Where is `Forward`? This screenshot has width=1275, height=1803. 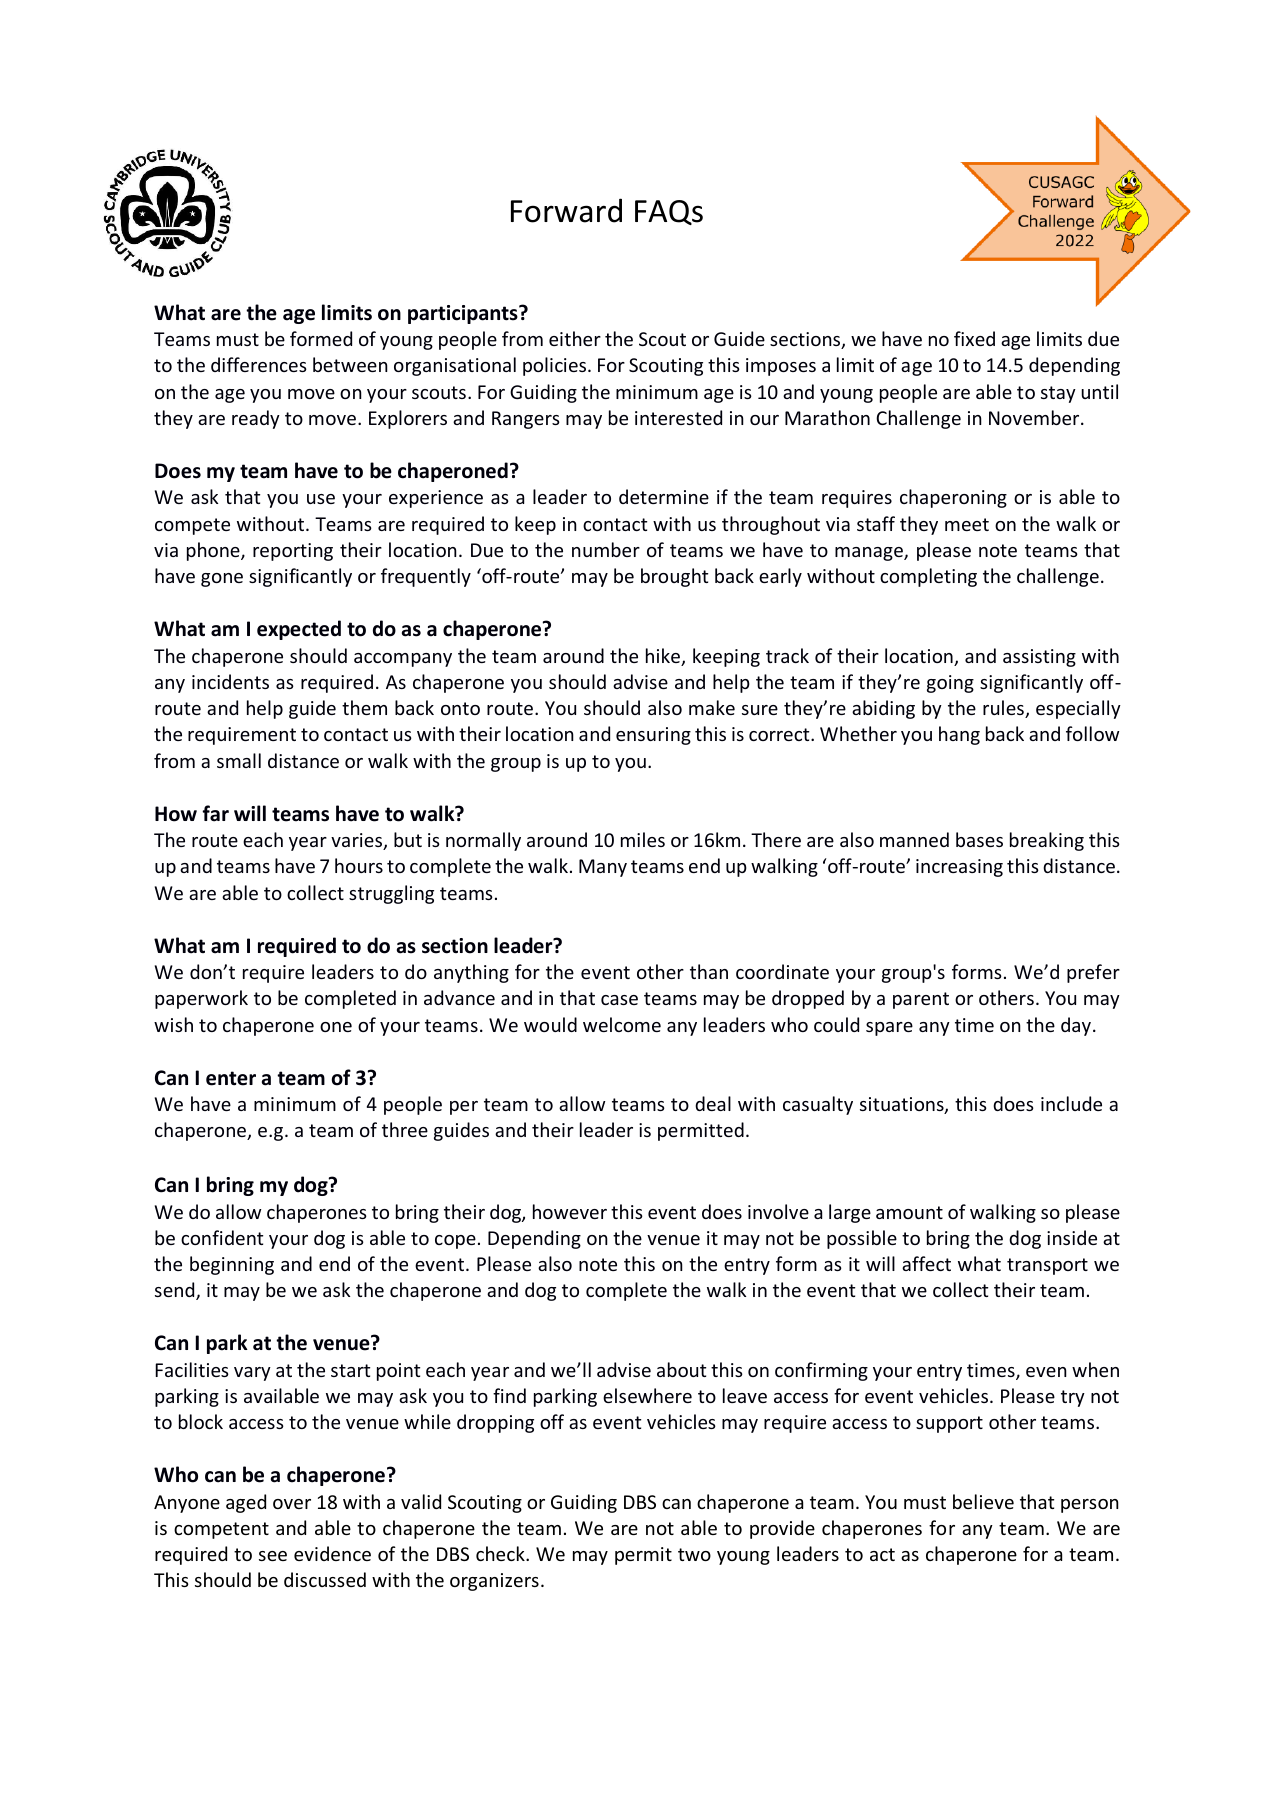
Forward is located at coordinates (566, 210).
